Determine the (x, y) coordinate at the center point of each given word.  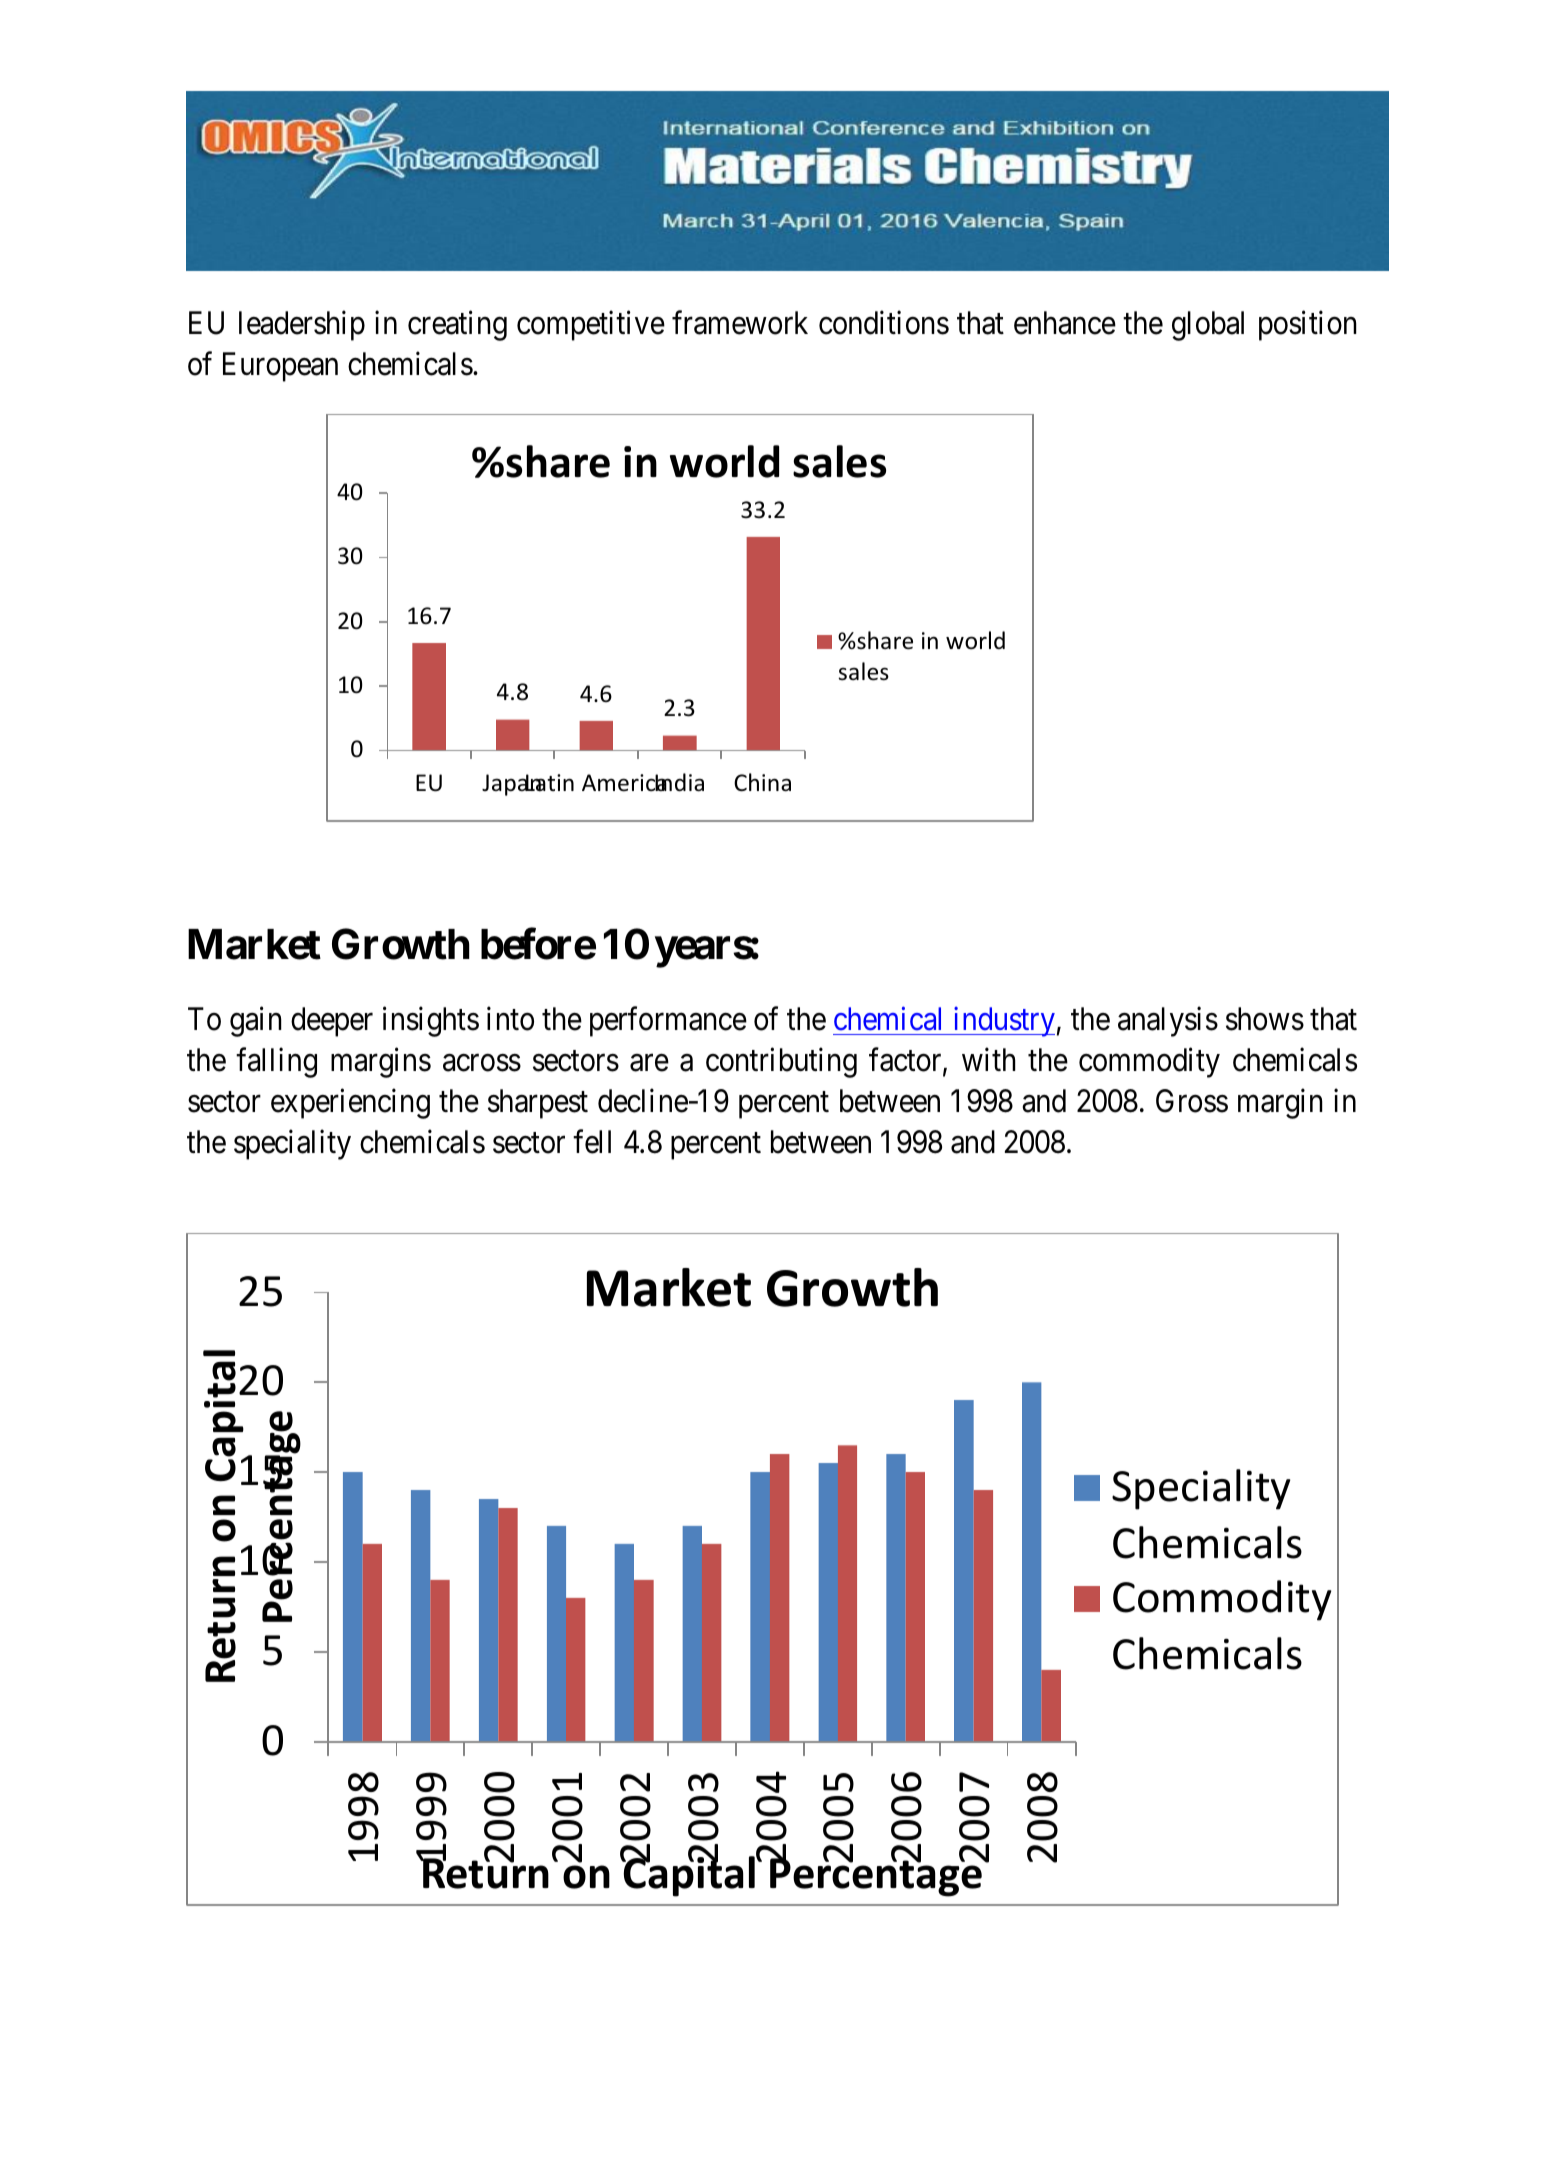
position (1308, 325)
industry (1003, 1021)
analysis (1168, 1021)
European (280, 367)
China (762, 782)
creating (457, 325)
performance (668, 1021)
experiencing (350, 1104)
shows (1265, 1019)
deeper (332, 1022)
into (510, 1018)
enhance (1065, 323)
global (1208, 326)
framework (740, 322)
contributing (781, 1063)
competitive (591, 325)
